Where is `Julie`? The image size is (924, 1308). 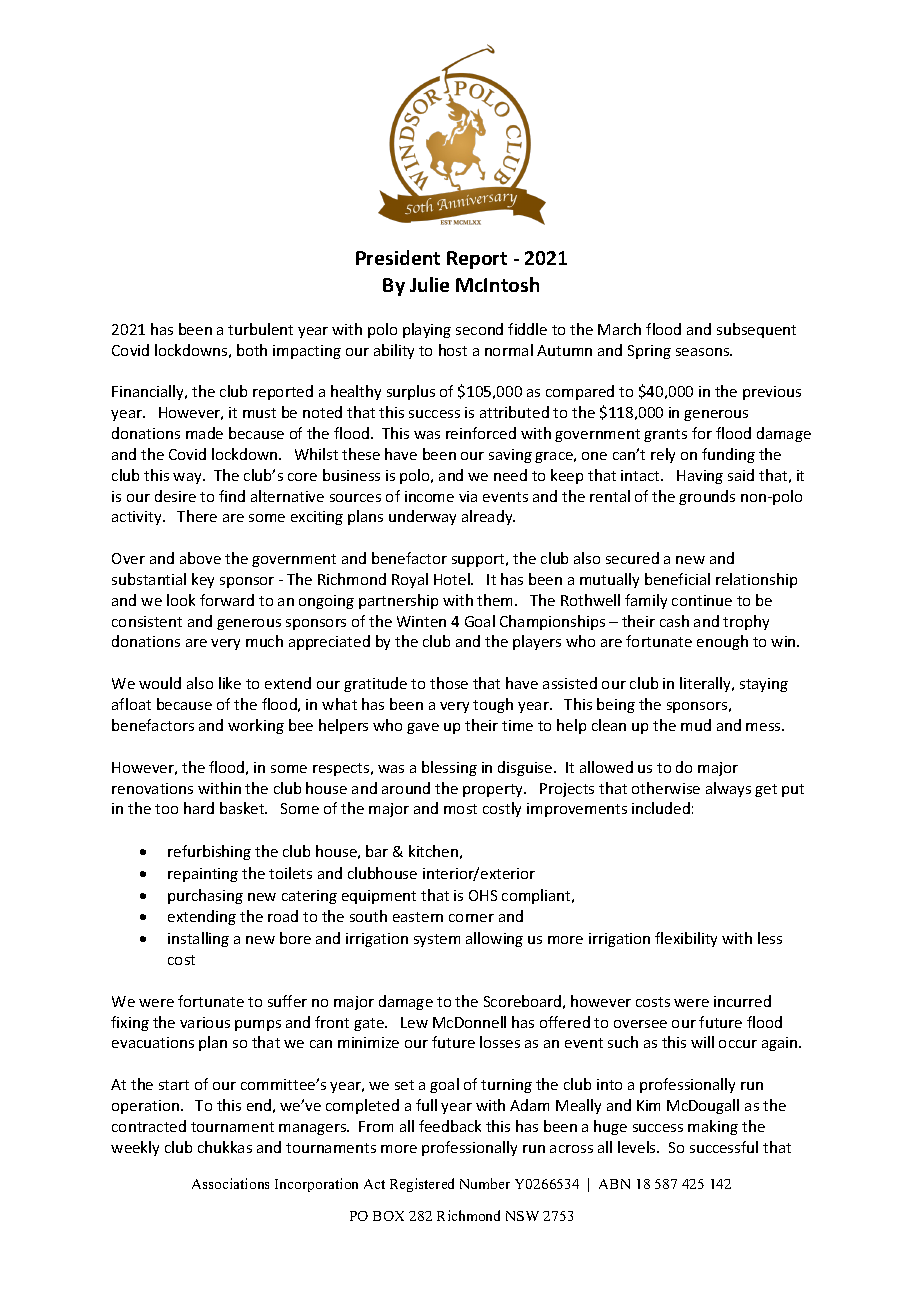 Julie is located at coordinates (429, 284).
